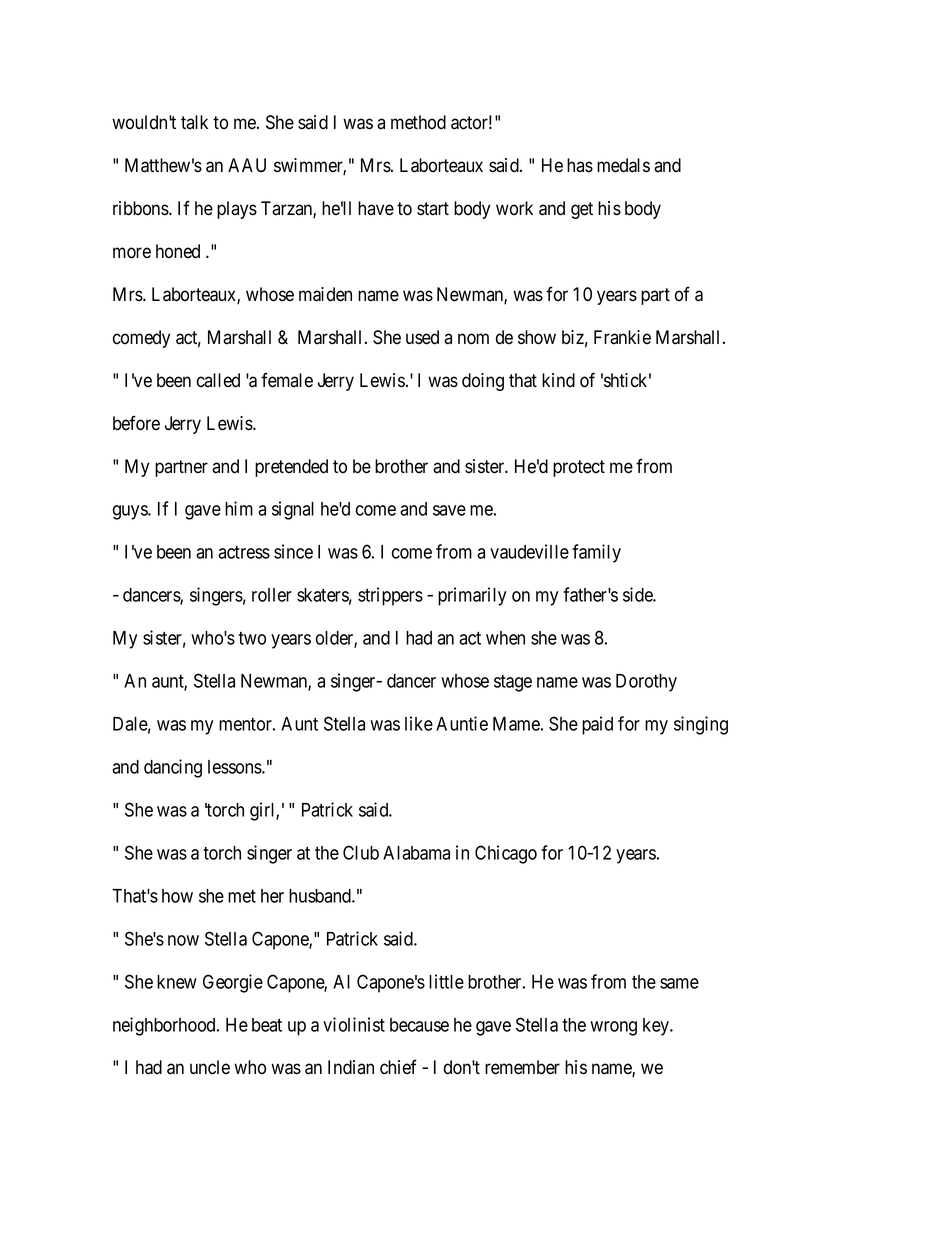  I want to click on method, so click(418, 122).
